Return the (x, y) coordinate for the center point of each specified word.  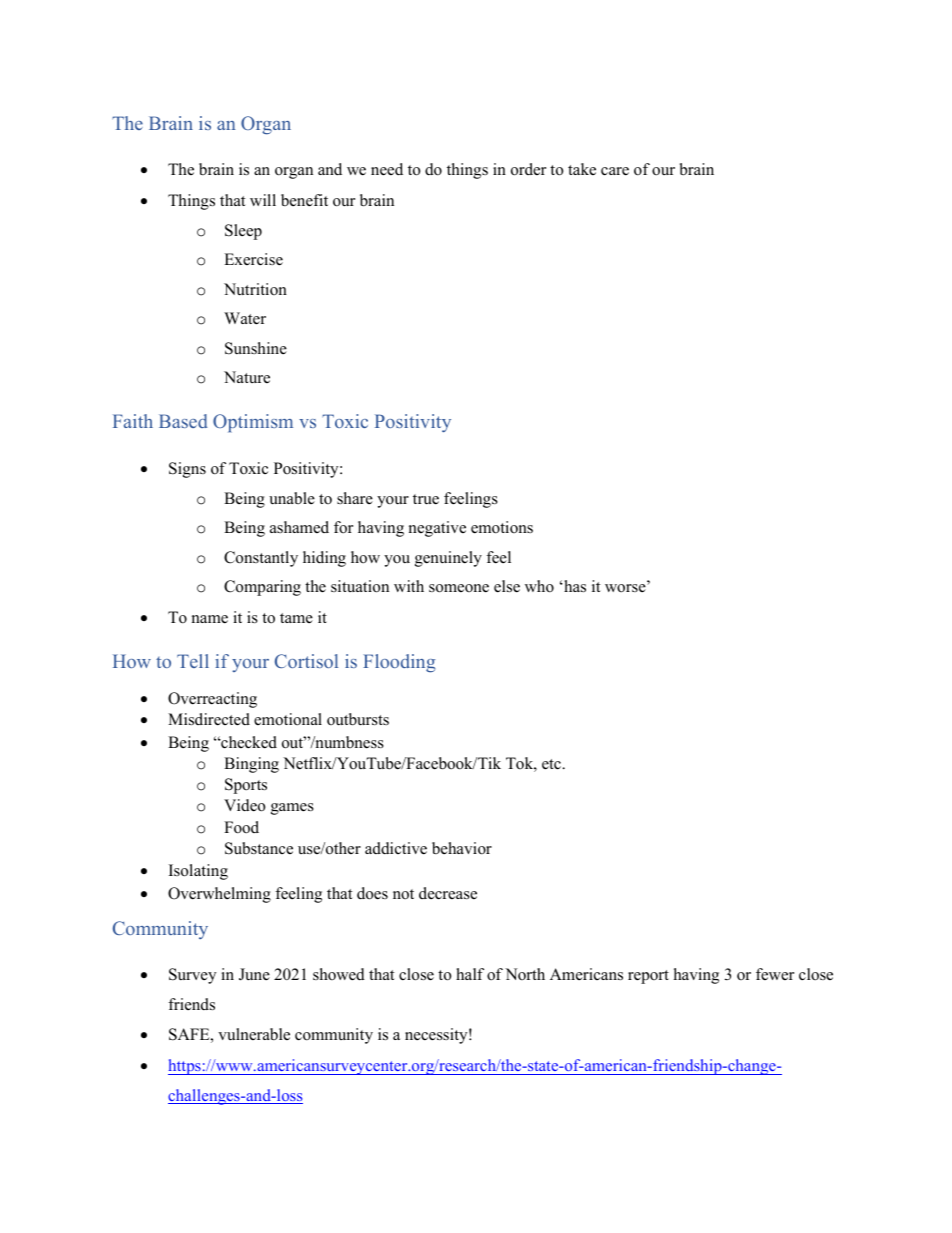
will (263, 200)
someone (459, 588)
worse (626, 588)
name (210, 619)
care (615, 171)
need (387, 169)
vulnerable (254, 1034)
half (470, 974)
